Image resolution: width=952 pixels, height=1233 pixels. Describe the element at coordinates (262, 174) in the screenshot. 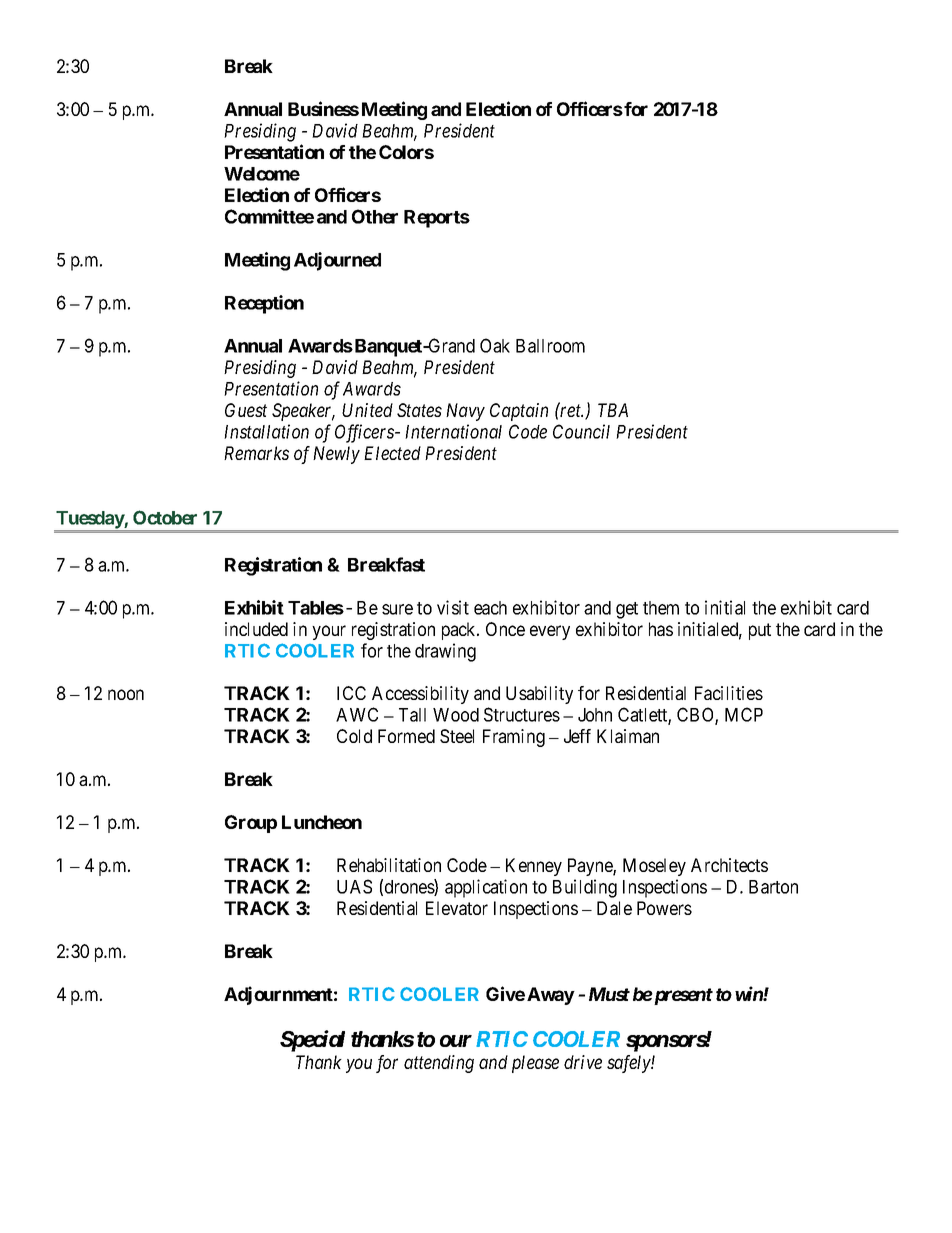

I see `Welcome` at that location.
